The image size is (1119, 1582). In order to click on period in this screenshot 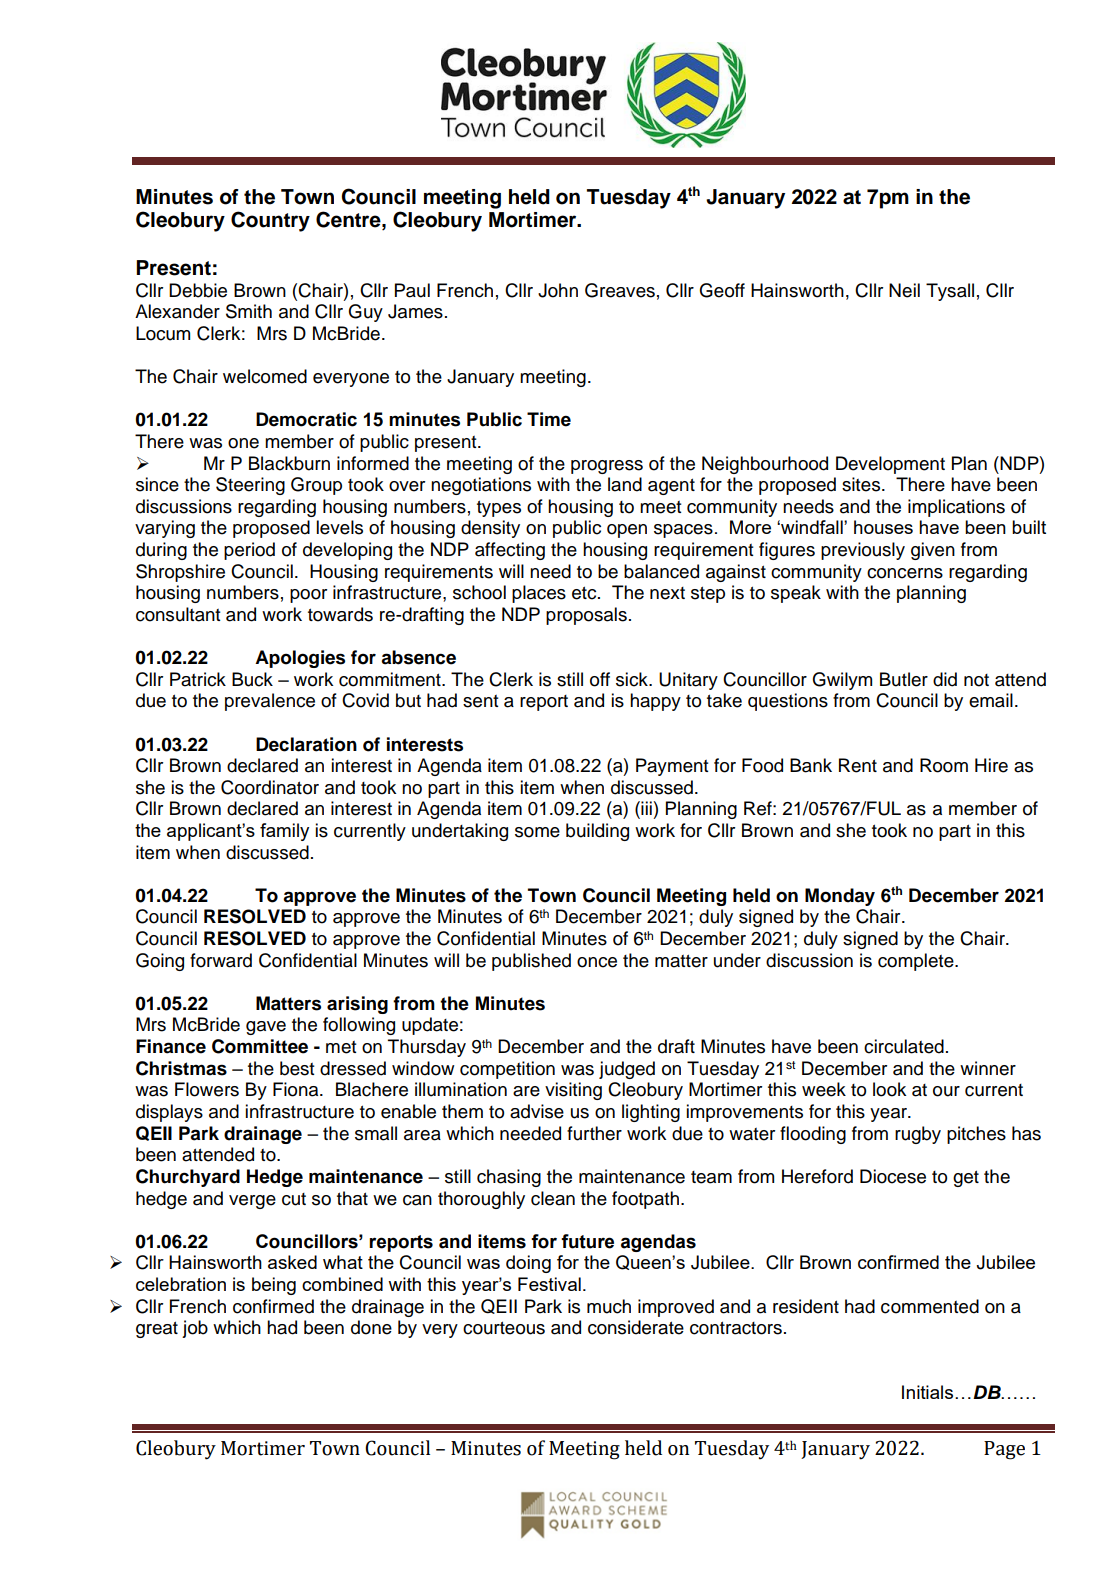, I will do `click(249, 551)`.
